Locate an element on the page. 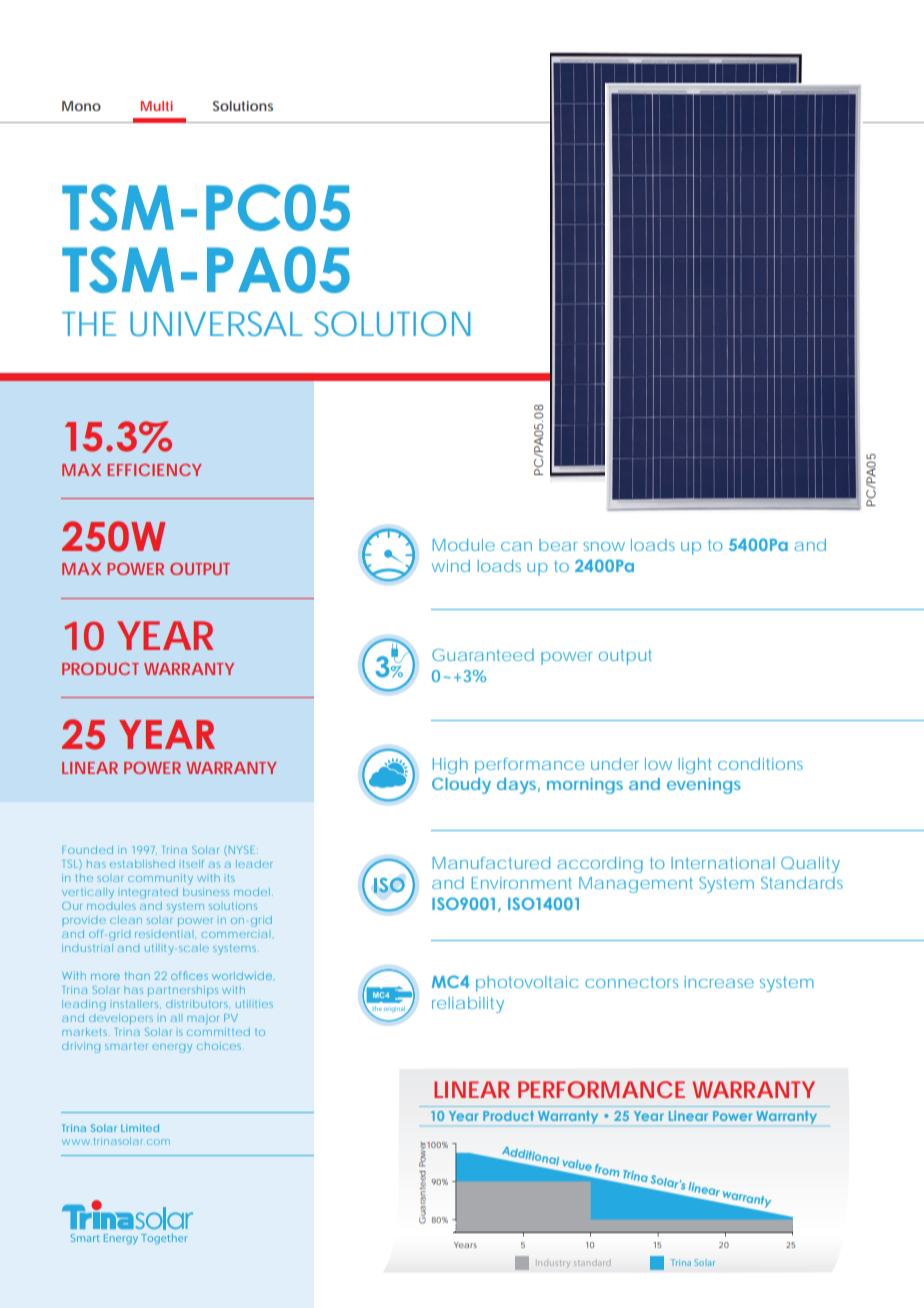 The width and height of the page is (924, 1308). connectors is located at coordinates (631, 982).
